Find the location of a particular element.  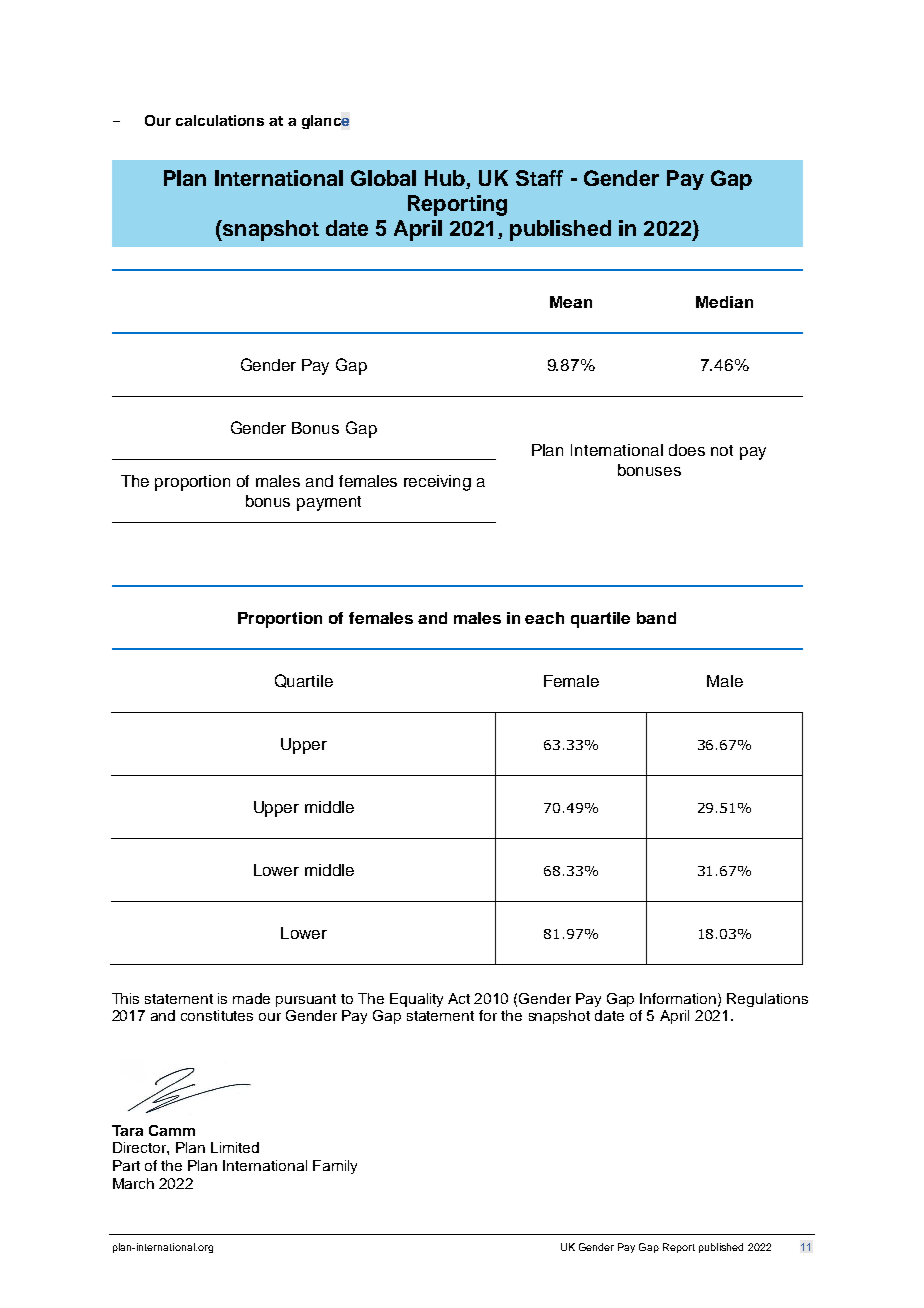

Global is located at coordinates (383, 178).
